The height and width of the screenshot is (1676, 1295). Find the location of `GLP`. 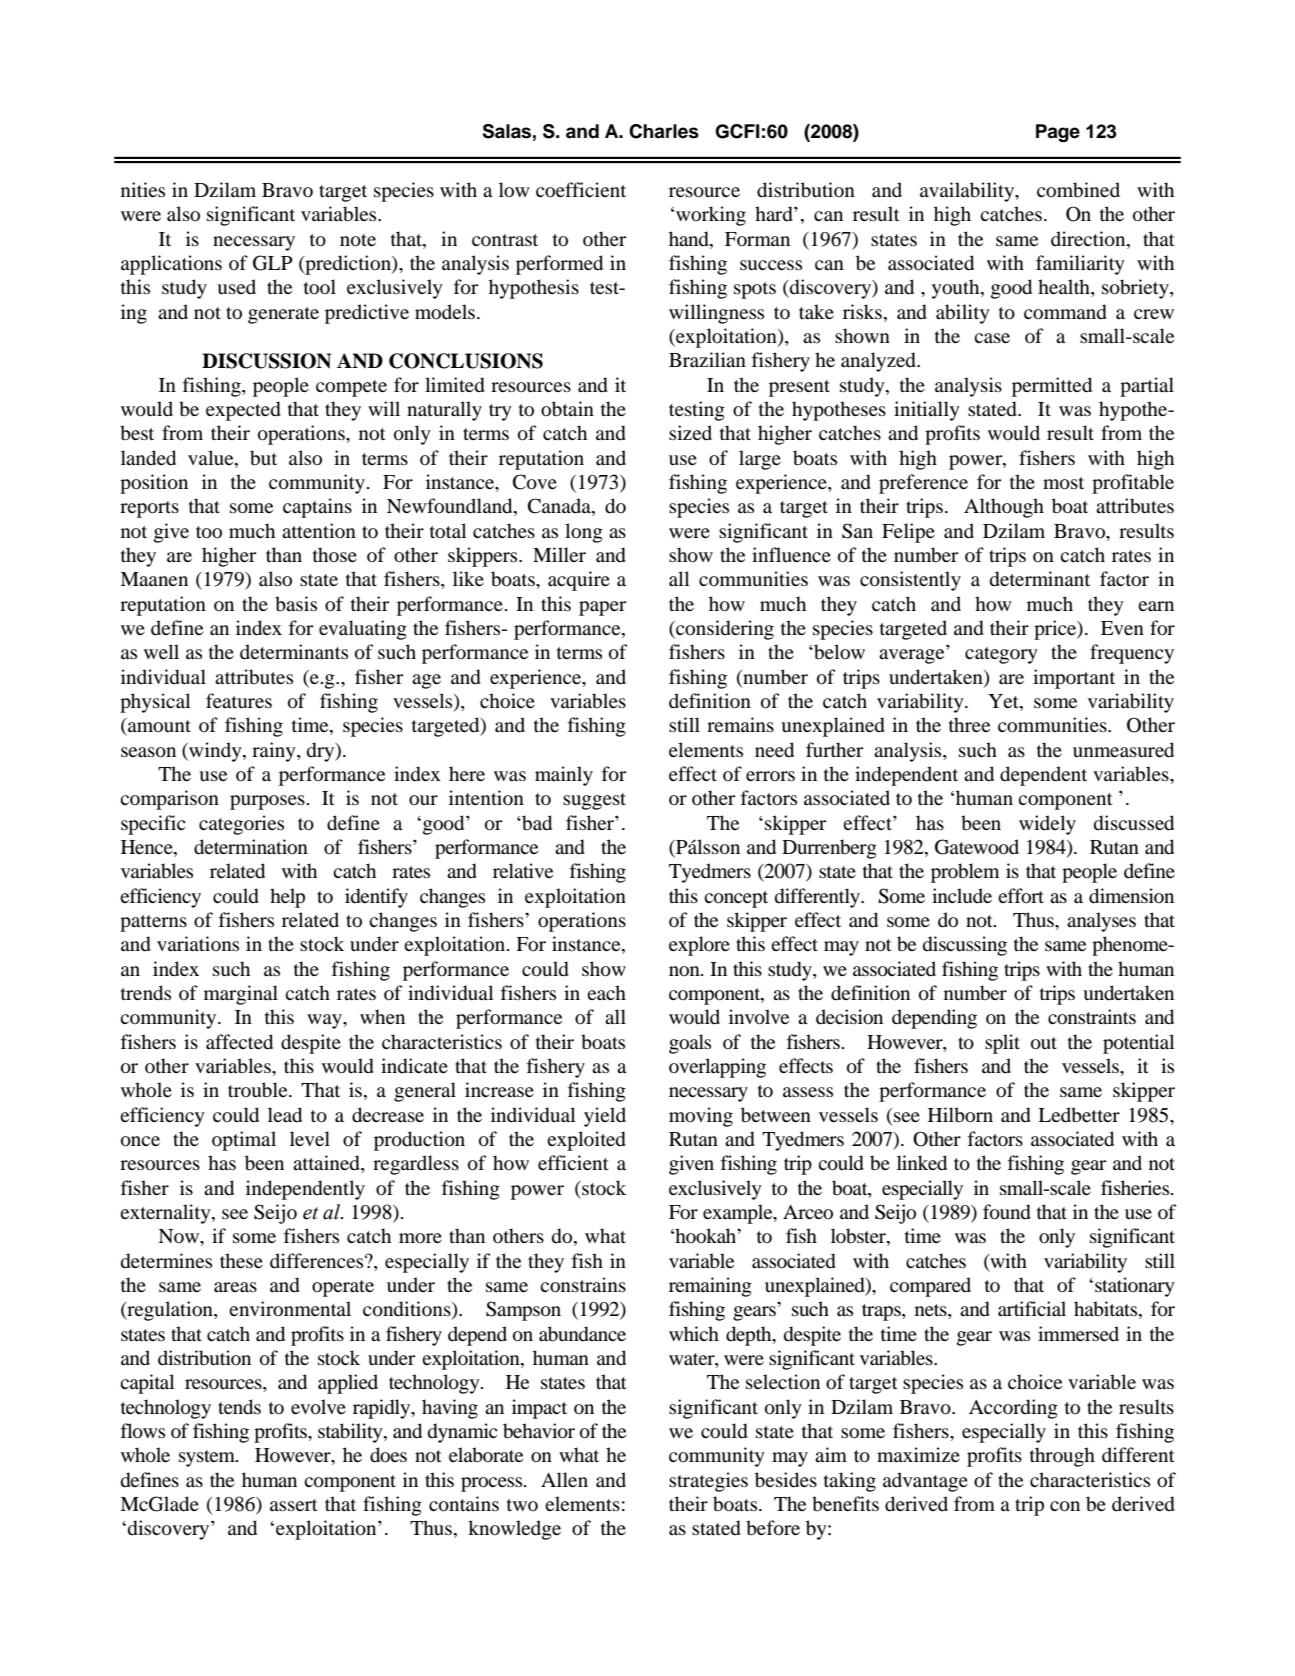

GLP is located at coordinates (273, 263).
